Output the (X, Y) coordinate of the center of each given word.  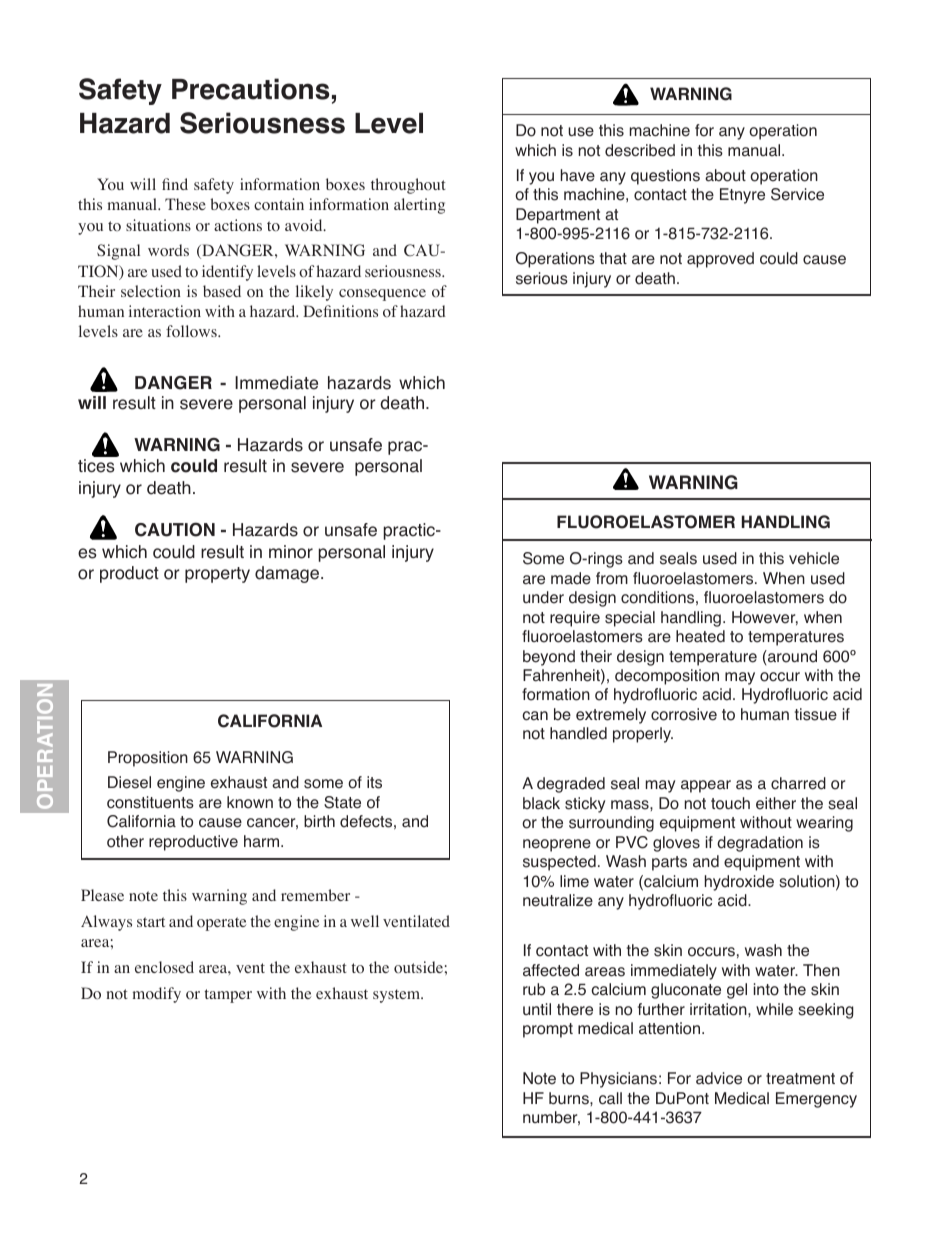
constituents (150, 802)
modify (157, 995)
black (541, 803)
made (571, 578)
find (175, 184)
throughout (408, 186)
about (725, 175)
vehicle (814, 558)
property (217, 575)
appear (706, 786)
